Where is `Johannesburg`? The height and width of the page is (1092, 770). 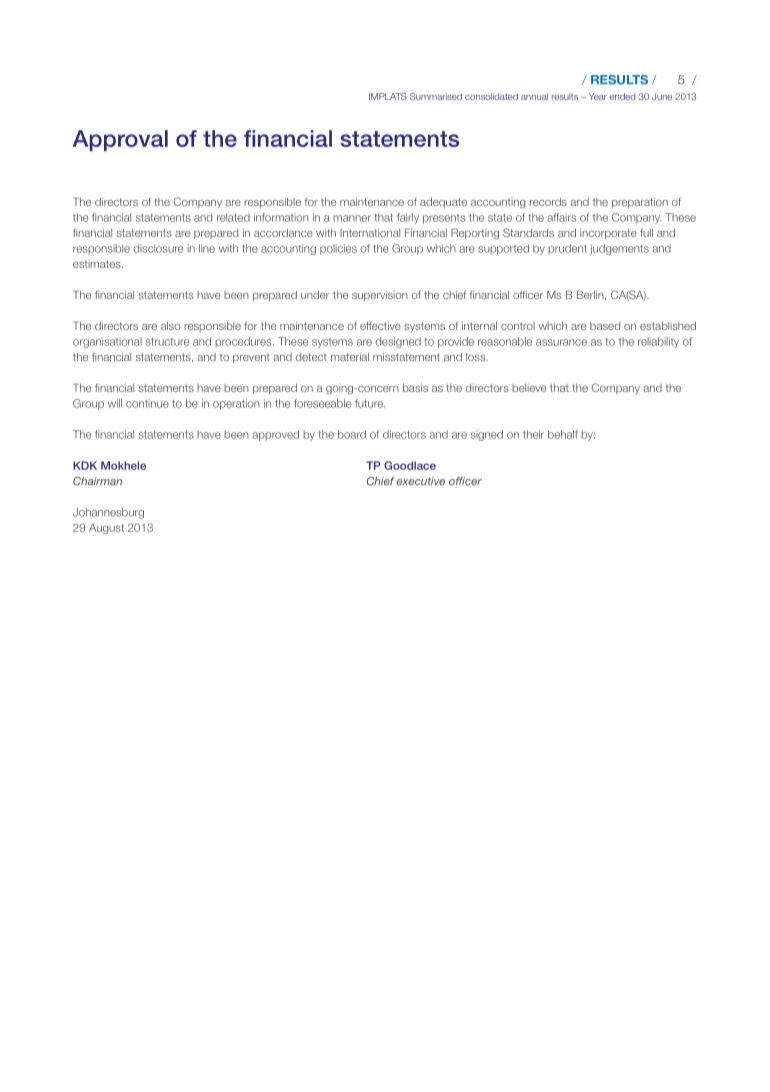 Johannesburg is located at coordinates (108, 513).
